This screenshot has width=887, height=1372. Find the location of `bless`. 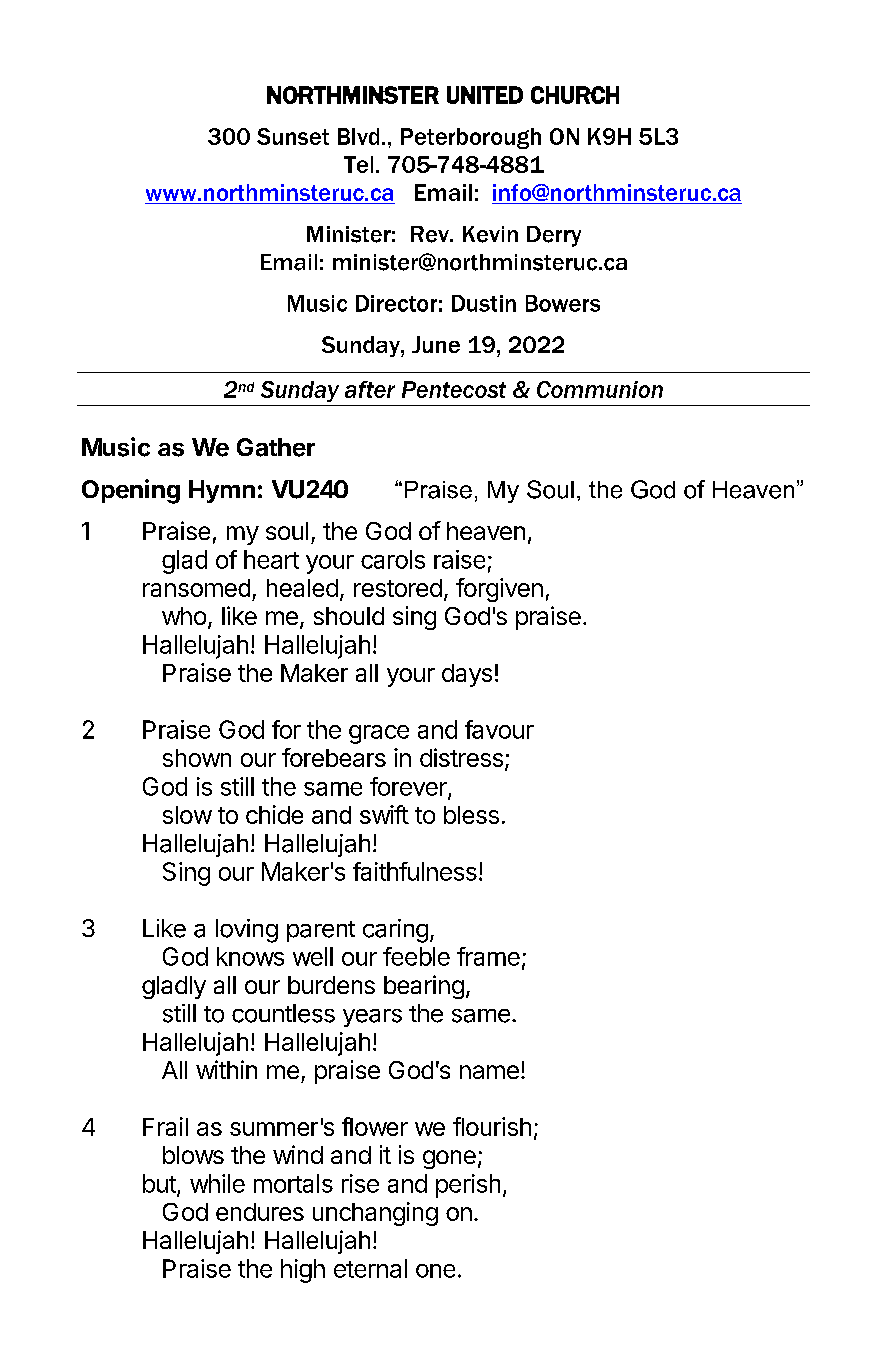

bless is located at coordinates (471, 815).
